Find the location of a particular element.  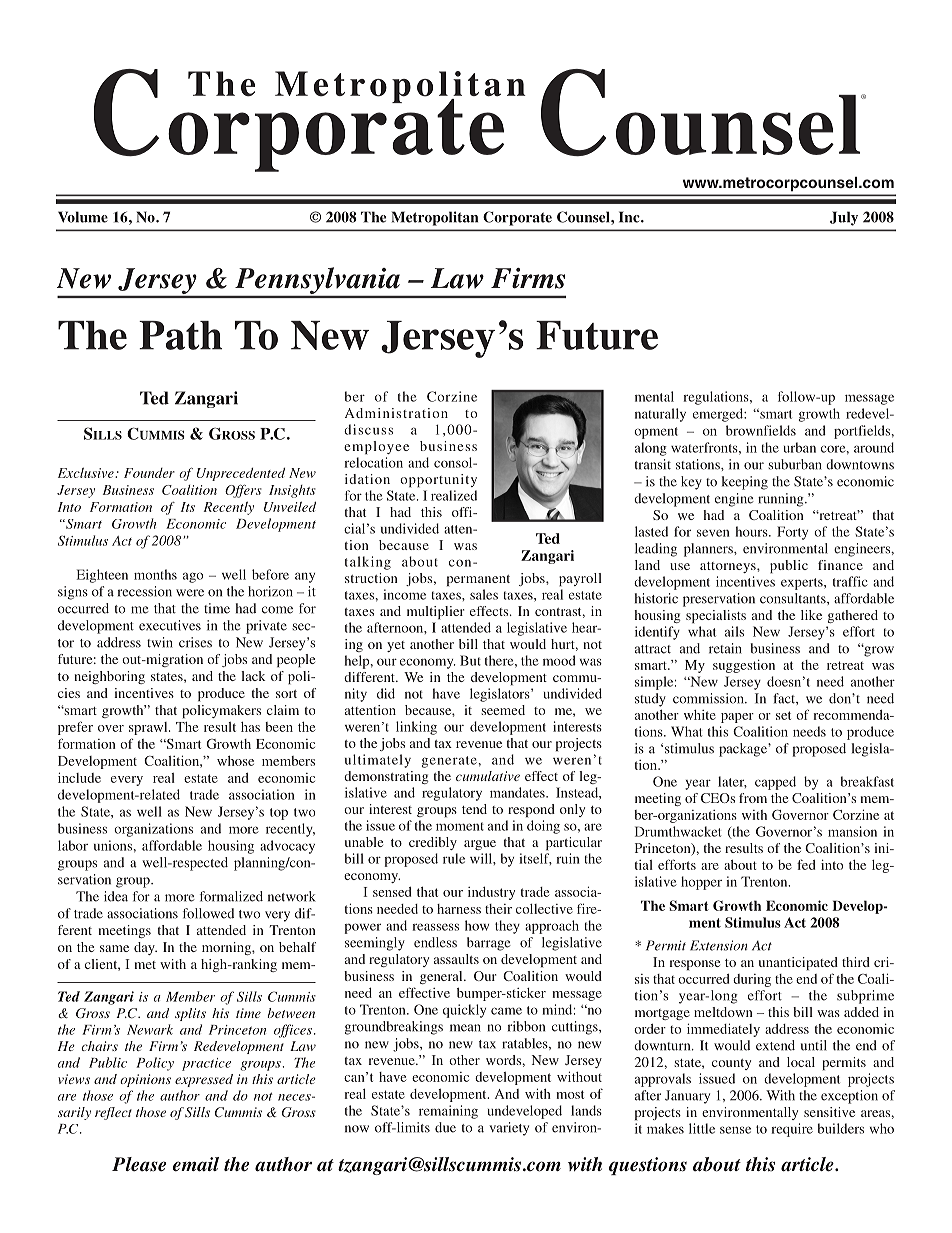

neighboring is located at coordinates (109, 677).
